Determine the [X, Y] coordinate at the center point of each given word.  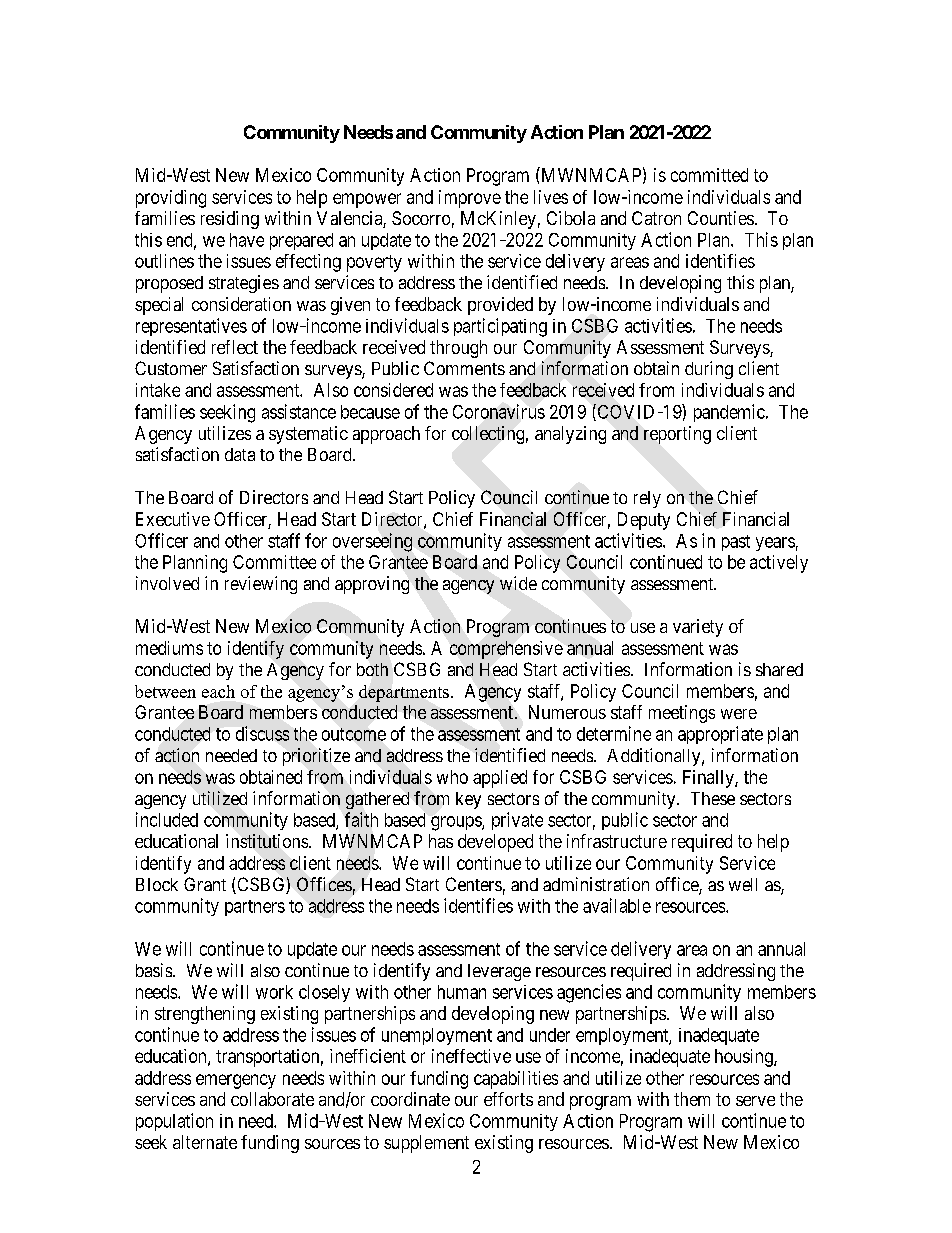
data [240, 454]
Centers [474, 884]
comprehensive [506, 650]
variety [698, 628]
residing [230, 220]
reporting [677, 435]
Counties [721, 218]
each [218, 691]
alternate [205, 1142]
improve [470, 199]
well [743, 884]
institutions [268, 841]
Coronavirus [499, 411]
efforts [508, 1099]
